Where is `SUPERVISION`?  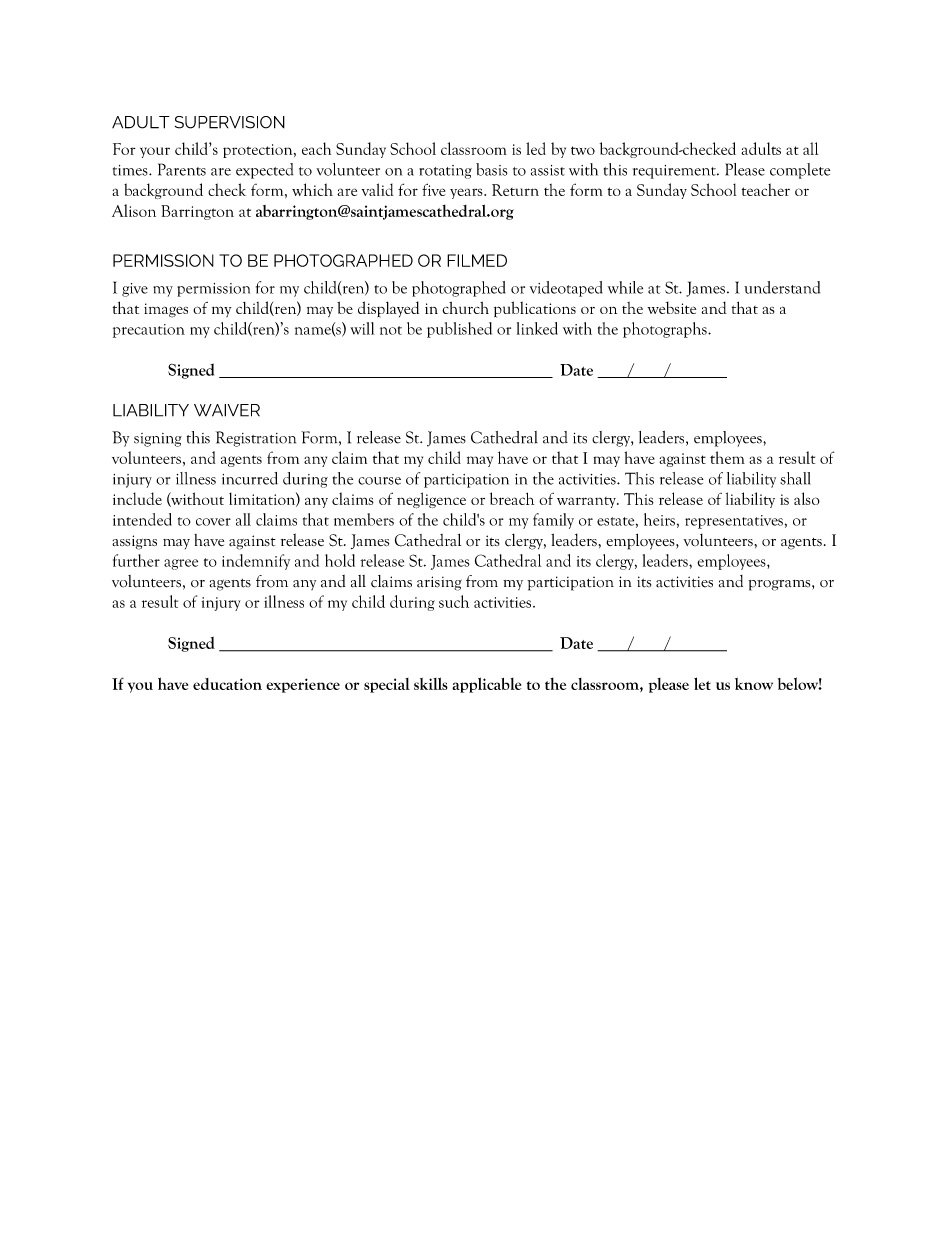
SUPERVISION is located at coordinates (230, 122).
